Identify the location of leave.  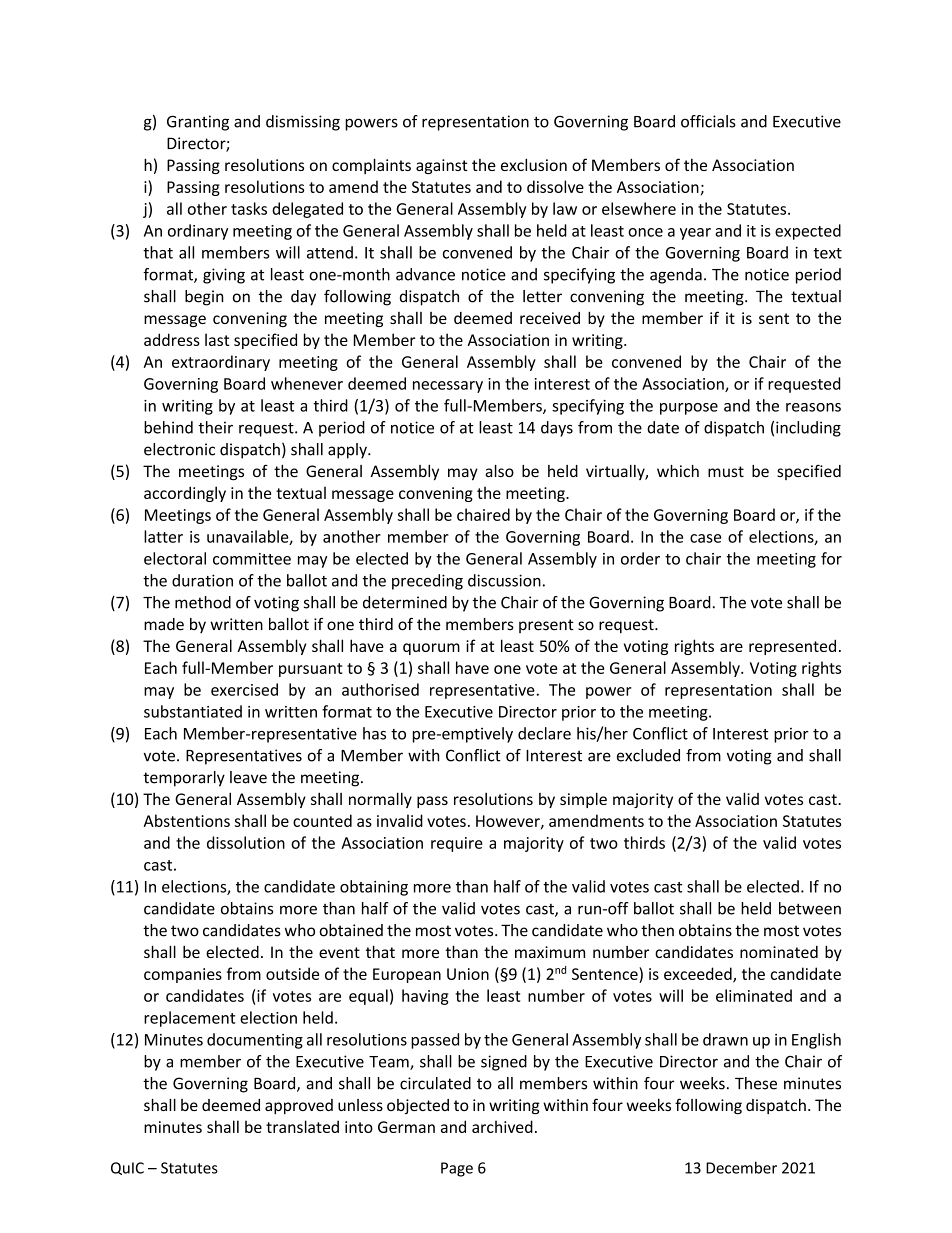
(248, 777).
